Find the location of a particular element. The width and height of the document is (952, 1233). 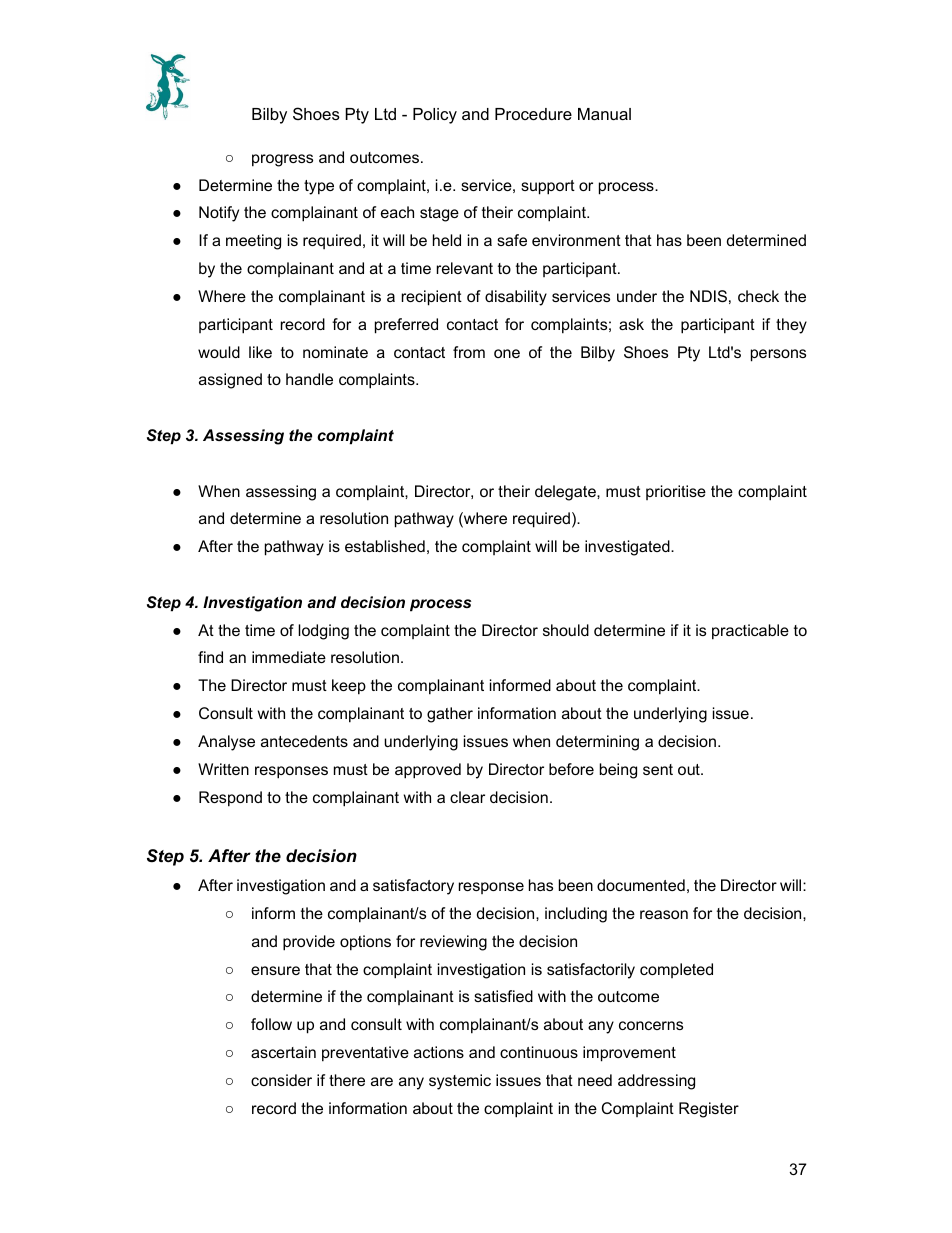

consider is located at coordinates (281, 1080).
